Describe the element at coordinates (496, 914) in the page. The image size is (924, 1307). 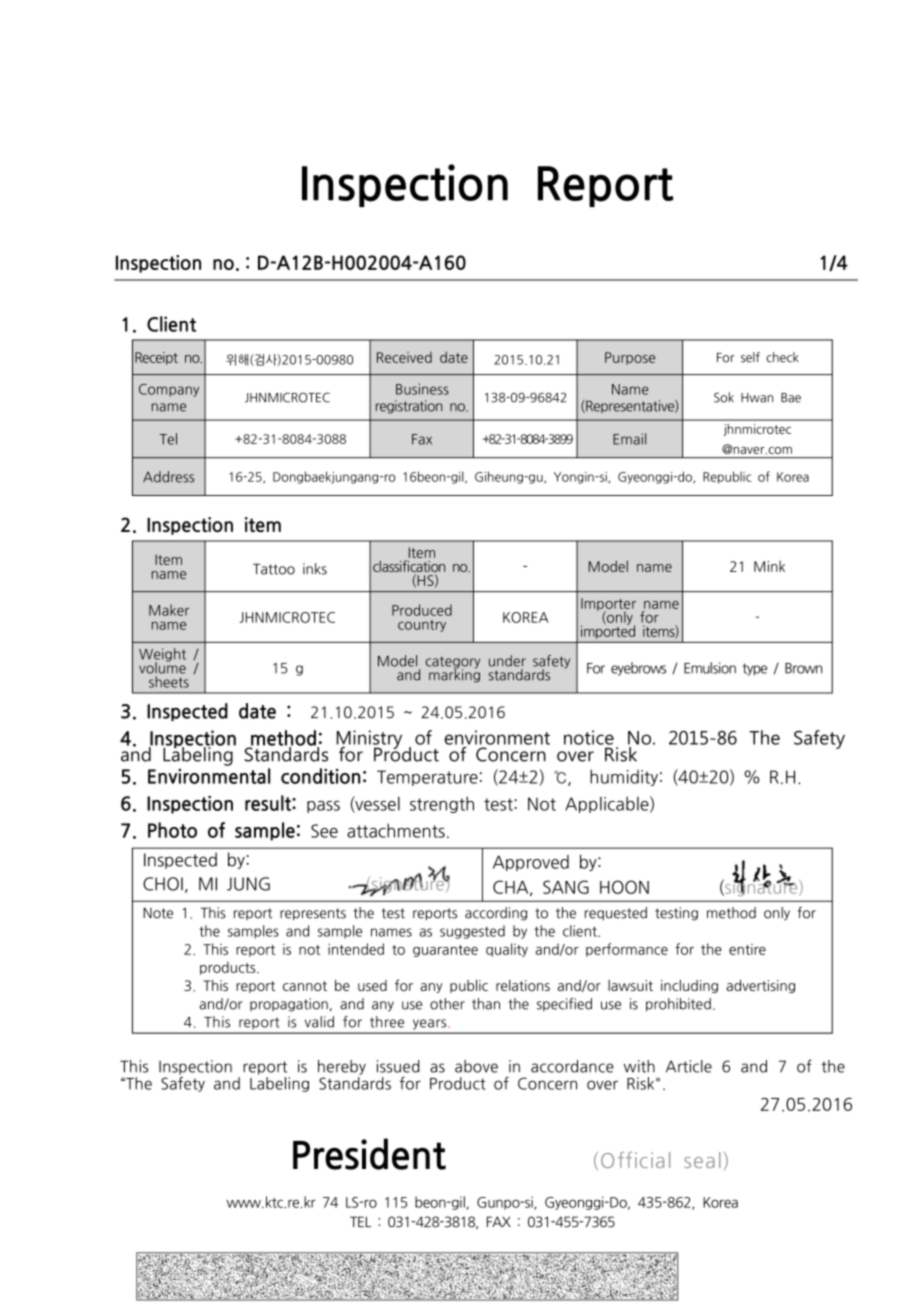
I see `according` at that location.
